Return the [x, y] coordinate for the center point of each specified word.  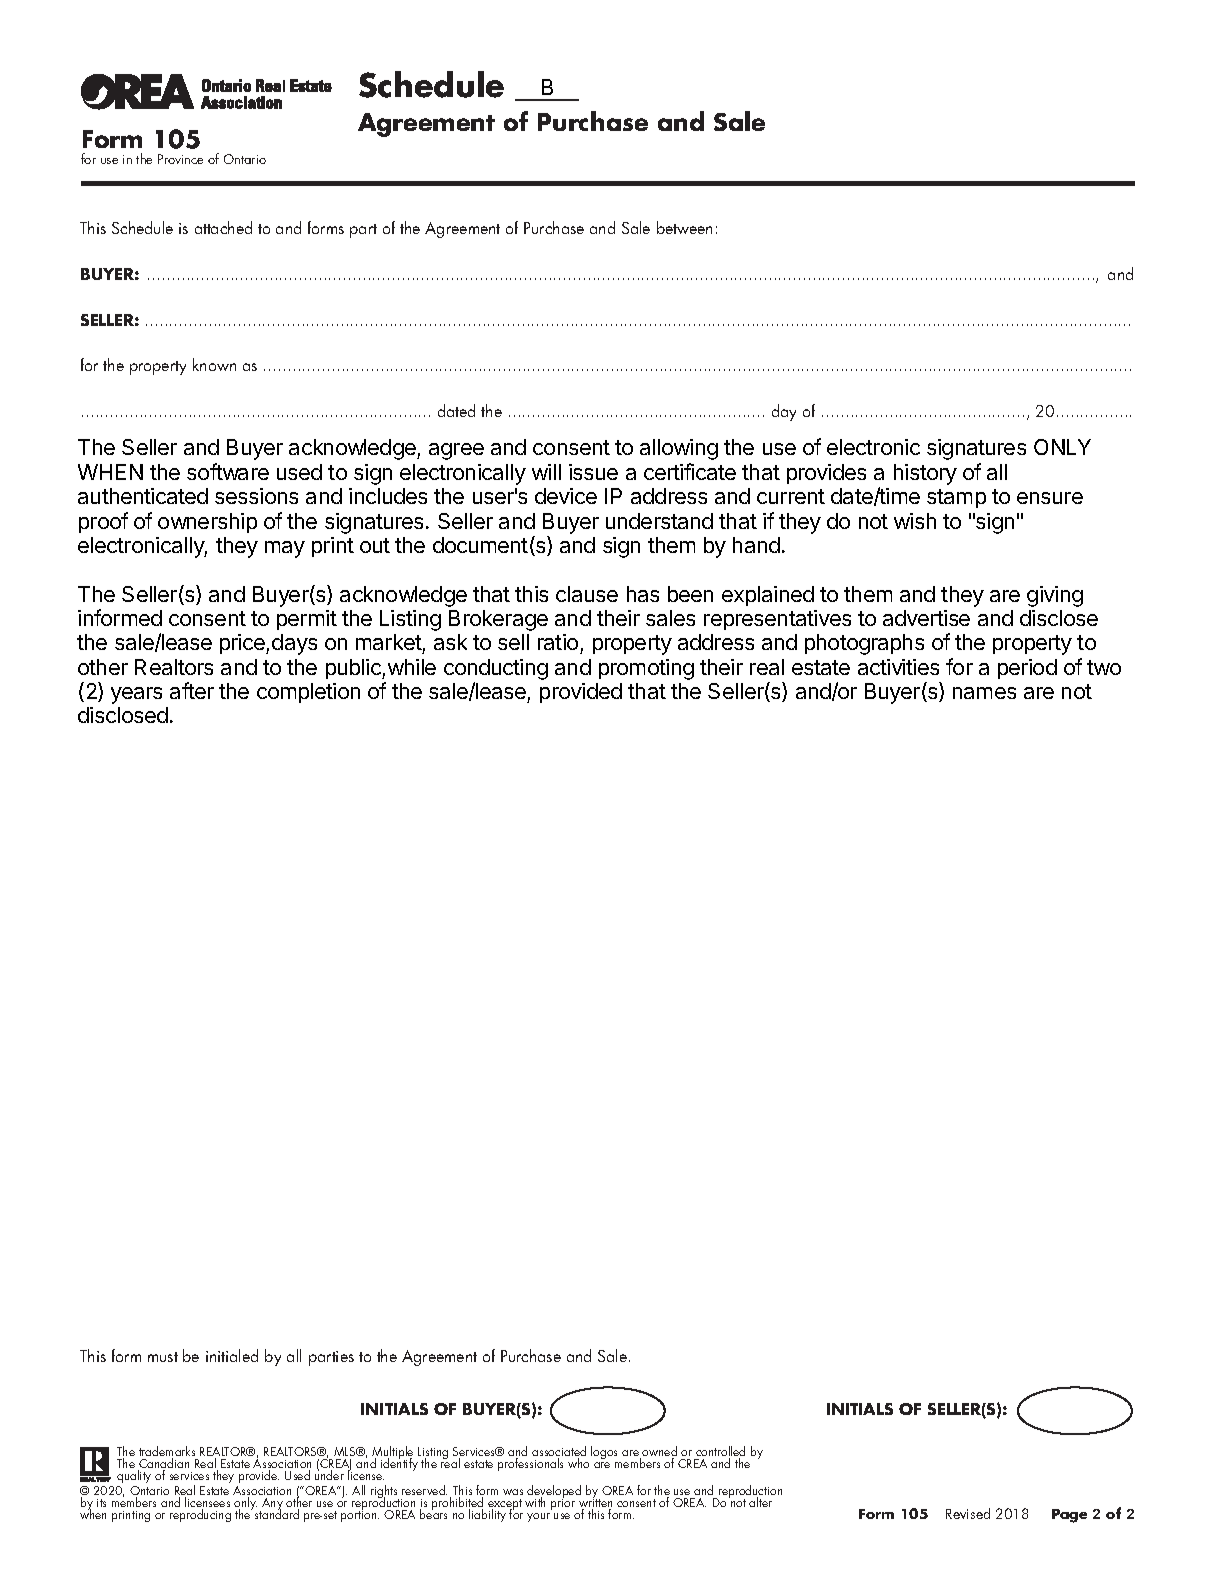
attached [223, 227]
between [684, 227]
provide [259, 1476]
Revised [968, 1513]
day [784, 412]
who [578, 1463]
